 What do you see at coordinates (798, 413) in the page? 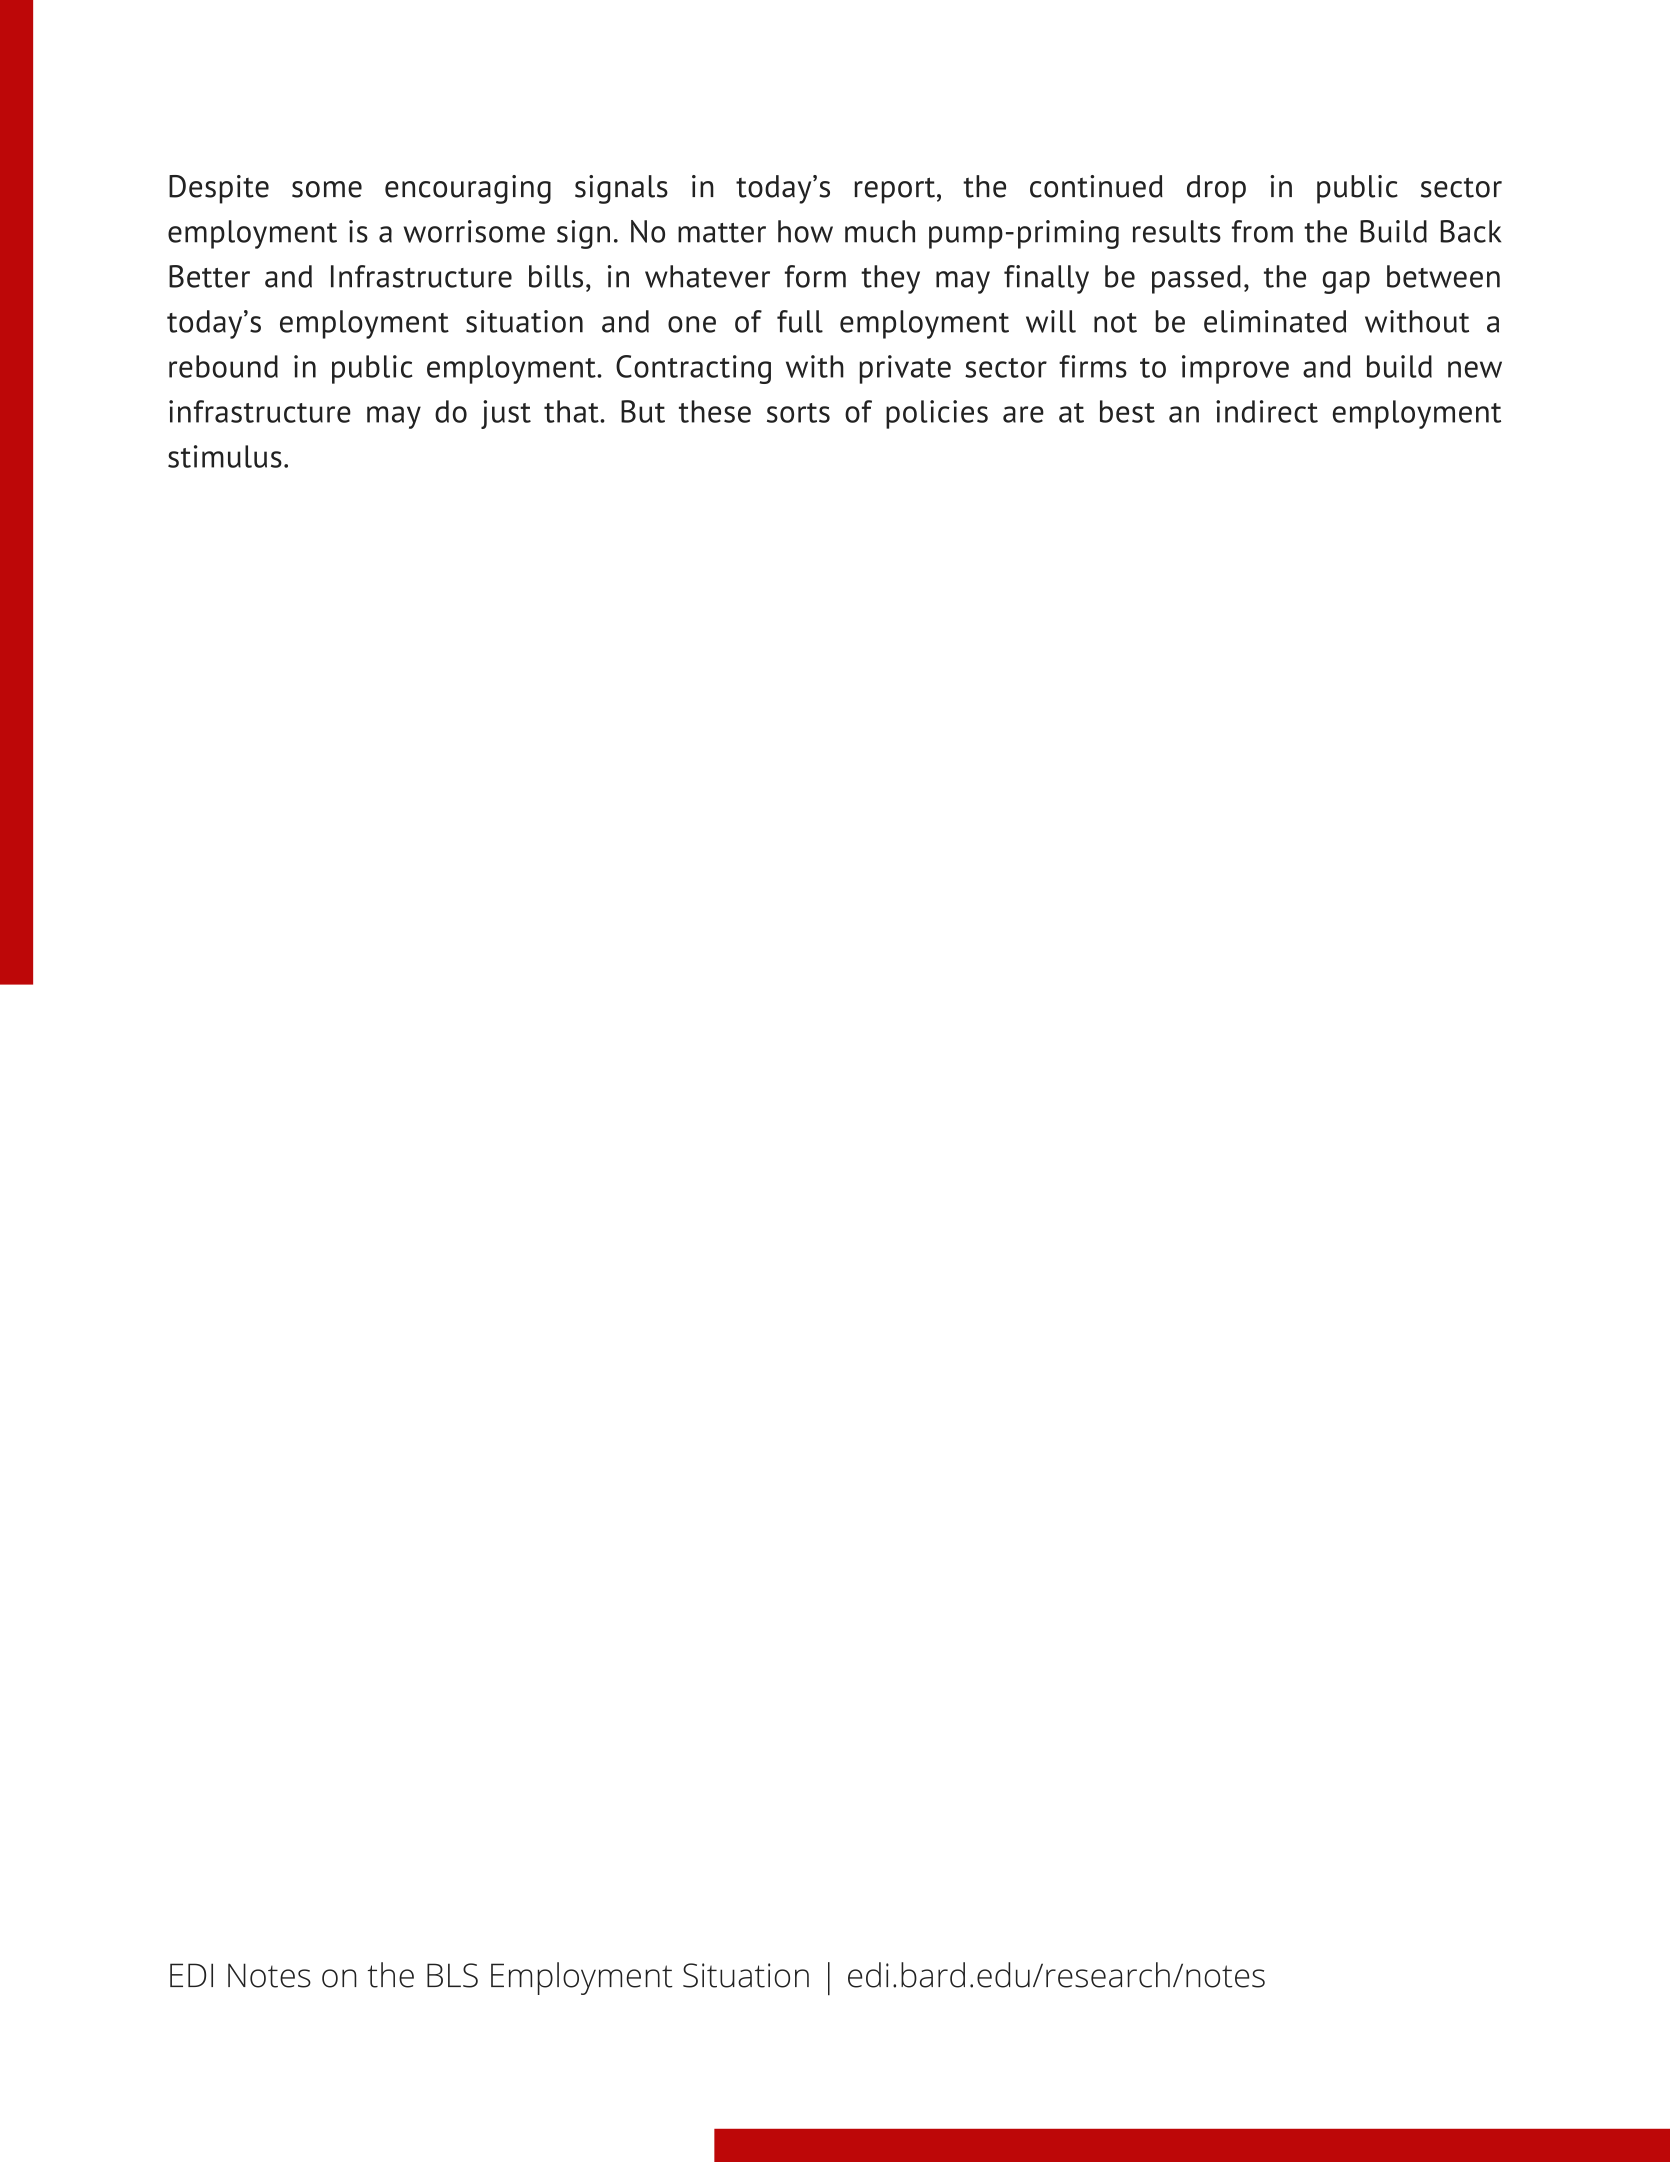
I see `sorts` at bounding box center [798, 413].
